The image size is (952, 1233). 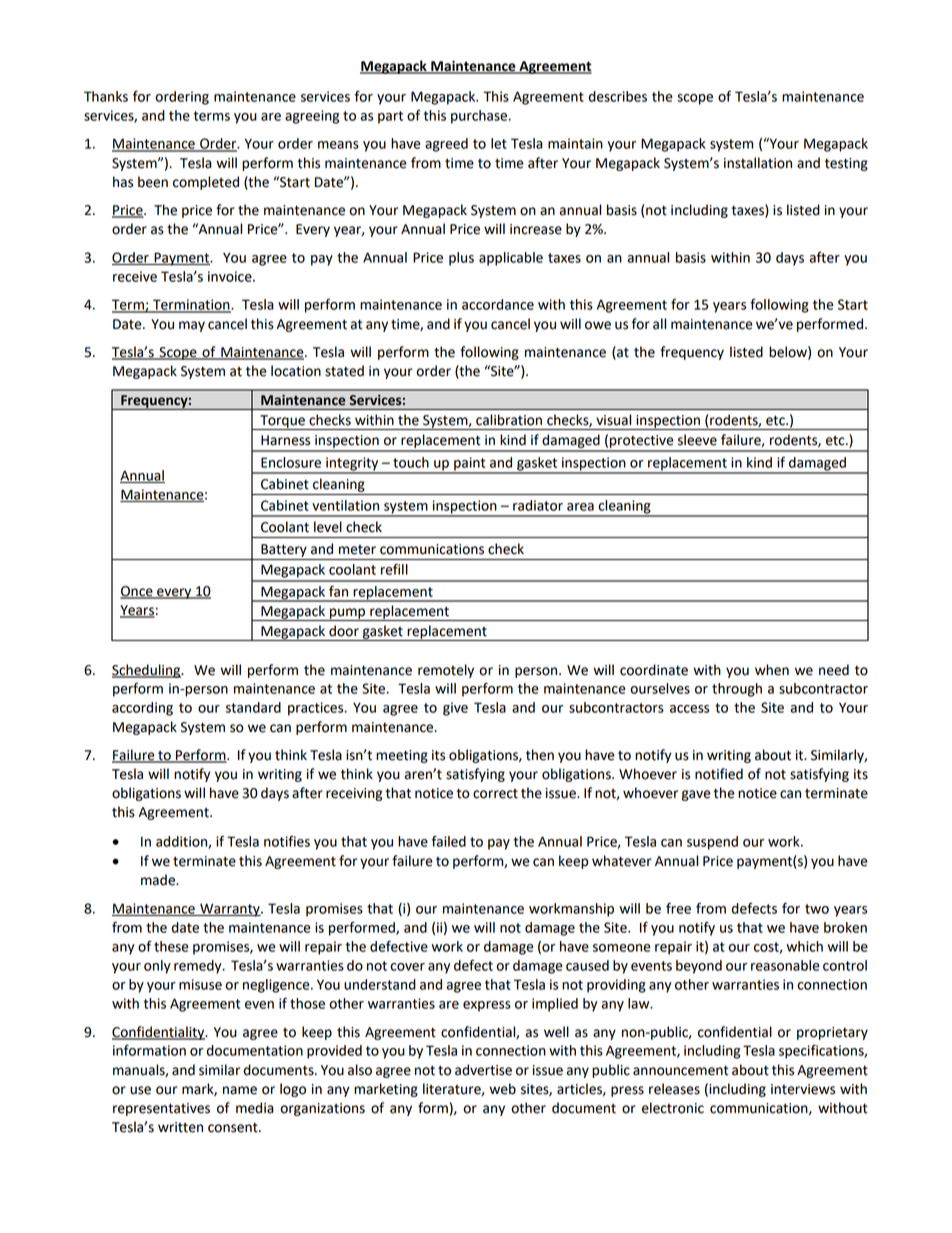 What do you see at coordinates (480, 117) in the screenshot?
I see `purchase` at bounding box center [480, 117].
